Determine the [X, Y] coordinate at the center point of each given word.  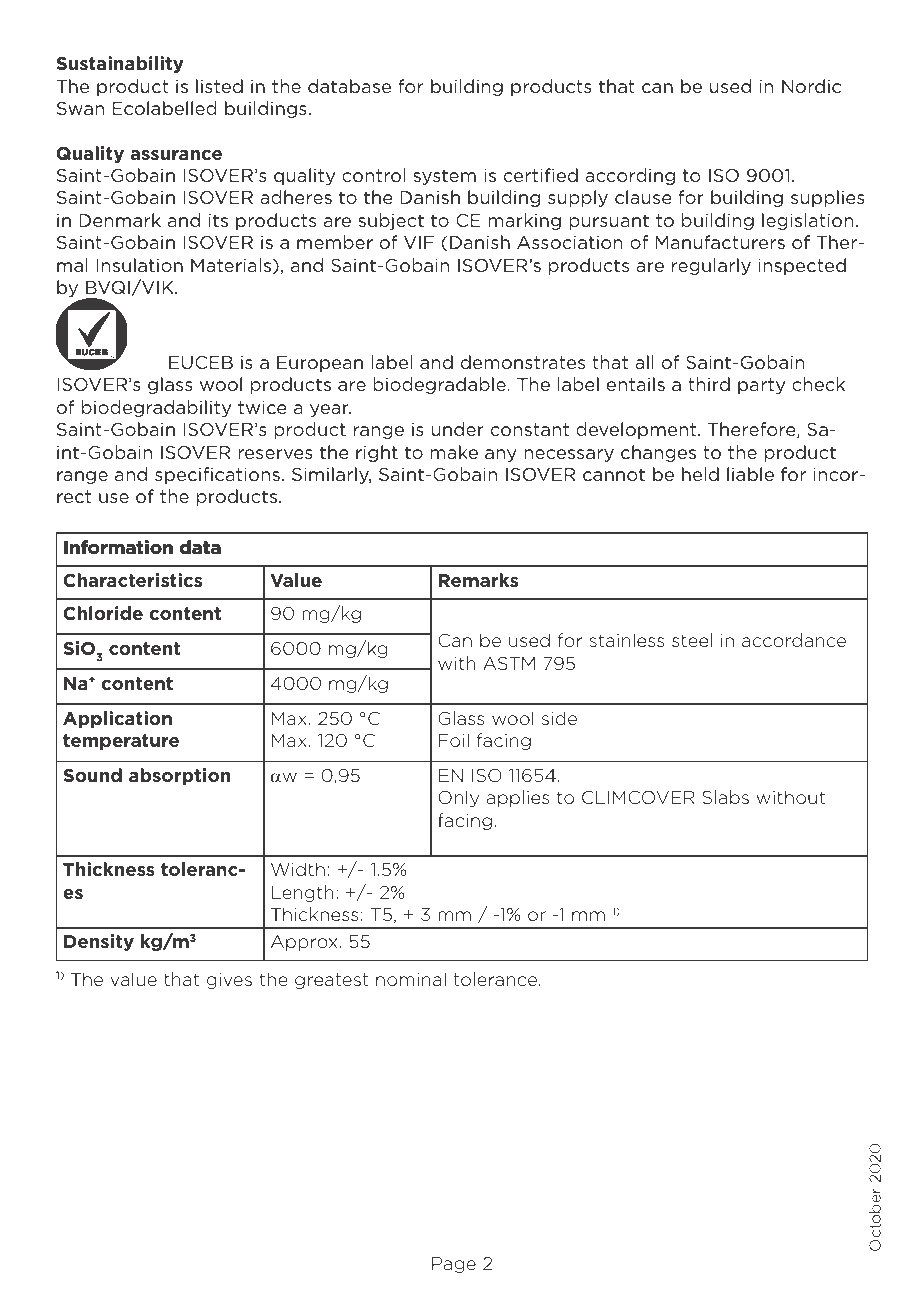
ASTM [509, 663]
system [444, 177]
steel [692, 640]
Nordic [811, 86]
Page [454, 1265]
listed [219, 86]
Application [117, 719]
